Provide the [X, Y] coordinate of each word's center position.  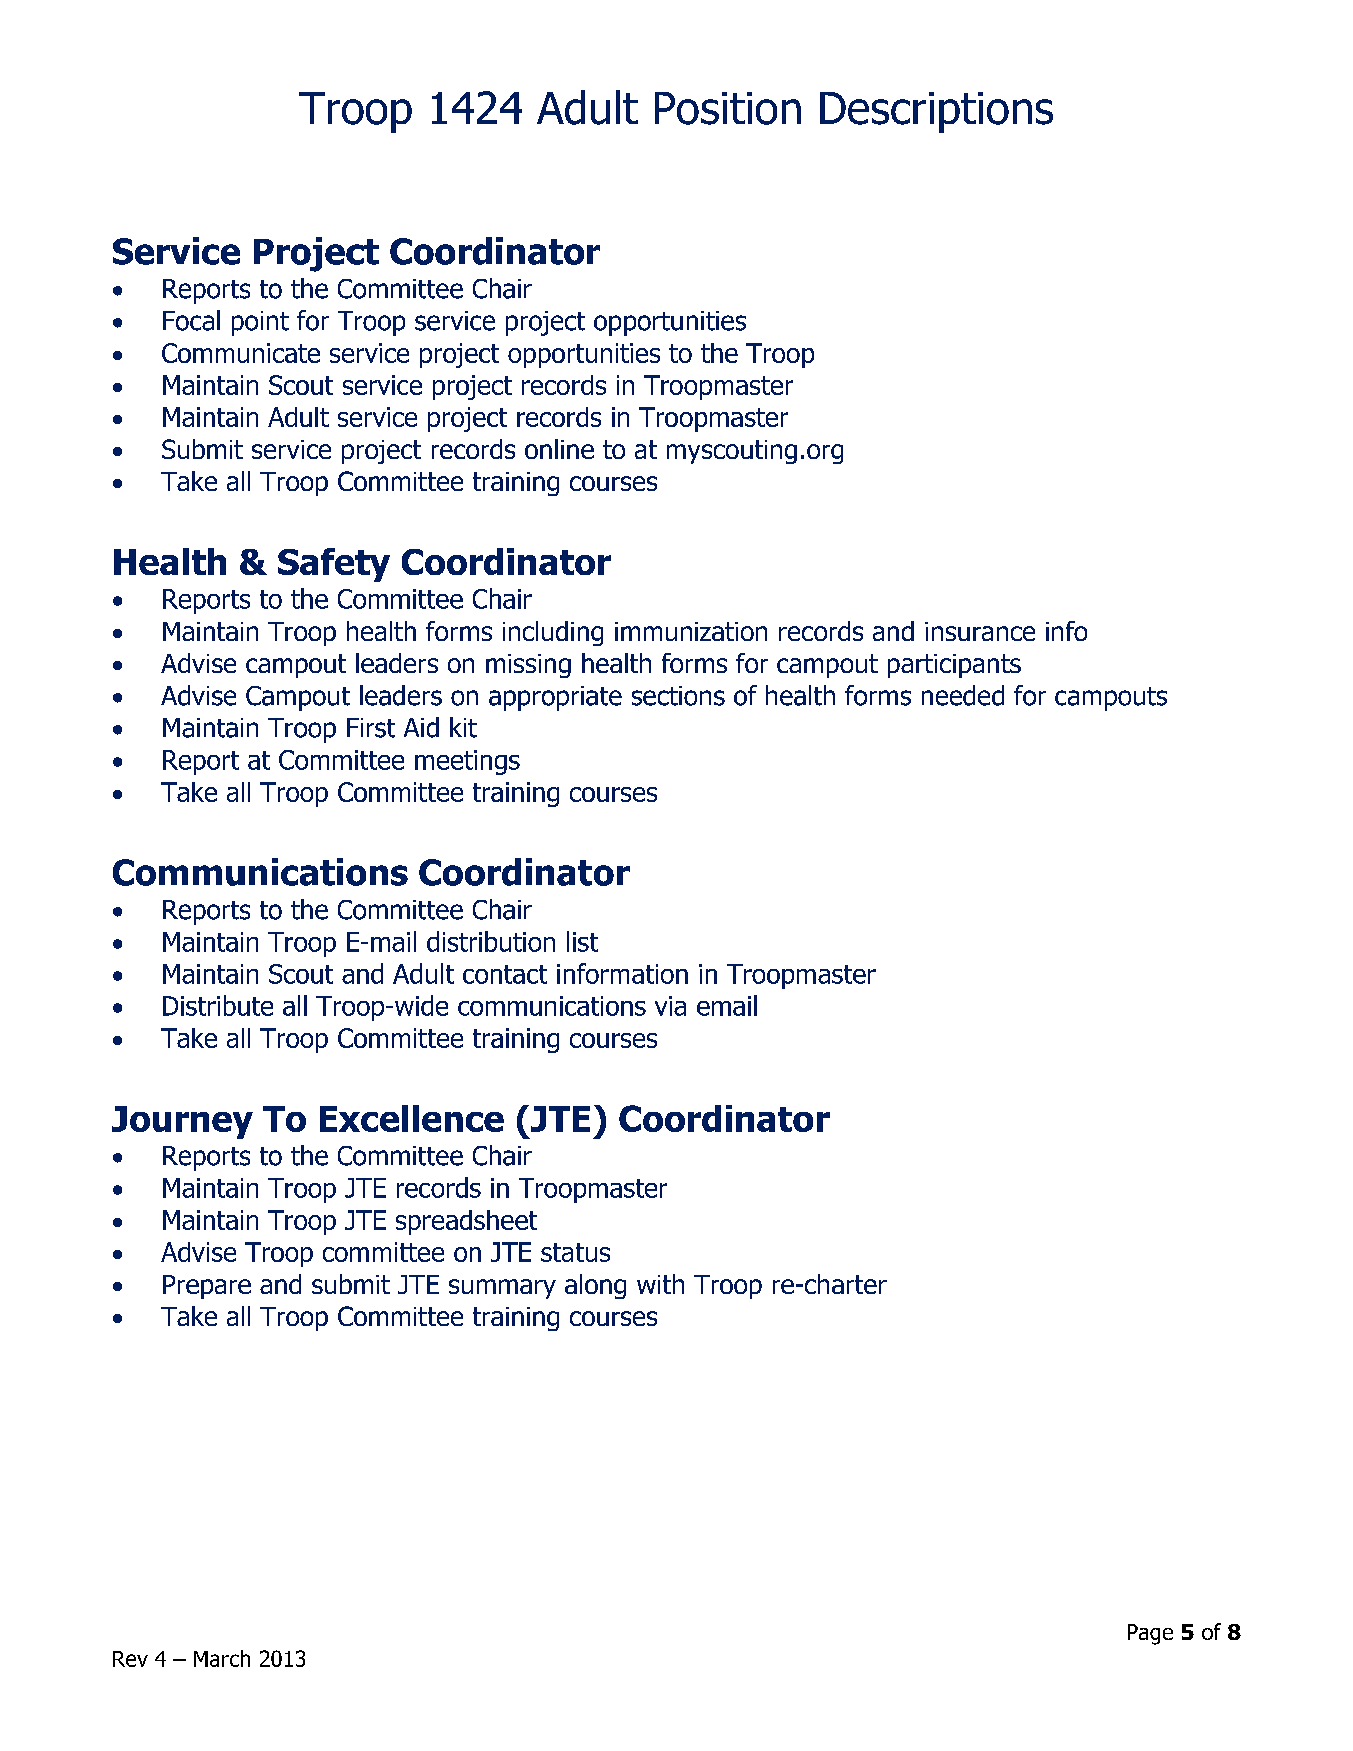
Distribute [218, 1005]
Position [728, 108]
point [260, 323]
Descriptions [936, 112]
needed [963, 695]
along [595, 1286]
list [582, 941]
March [222, 1658]
